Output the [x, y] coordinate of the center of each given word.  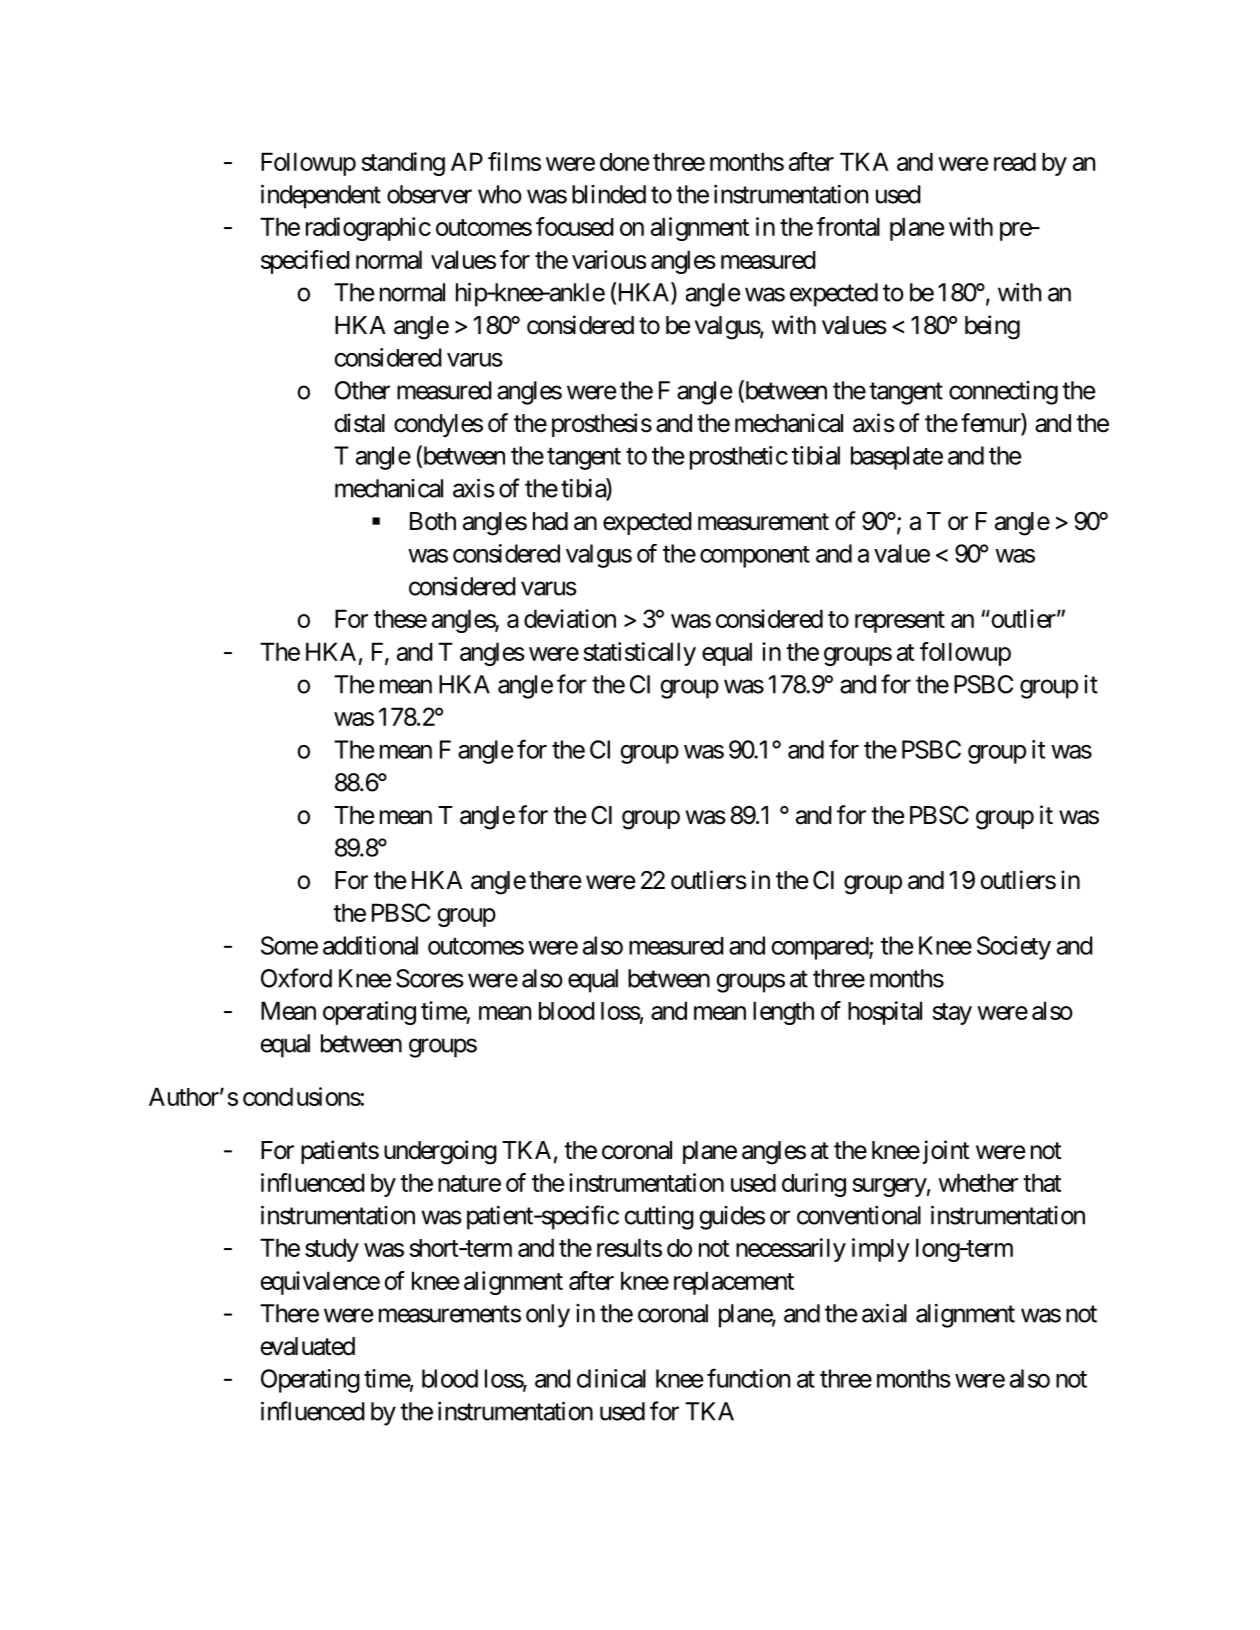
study [332, 1250]
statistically [639, 654]
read [1015, 161]
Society [1014, 948]
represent [900, 622]
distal [359, 423]
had [550, 521]
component [755, 557]
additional [370, 945]
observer [429, 194]
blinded [609, 194]
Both [433, 521]
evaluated [307, 1346]
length [783, 1013]
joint [944, 1152]
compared [820, 948]
